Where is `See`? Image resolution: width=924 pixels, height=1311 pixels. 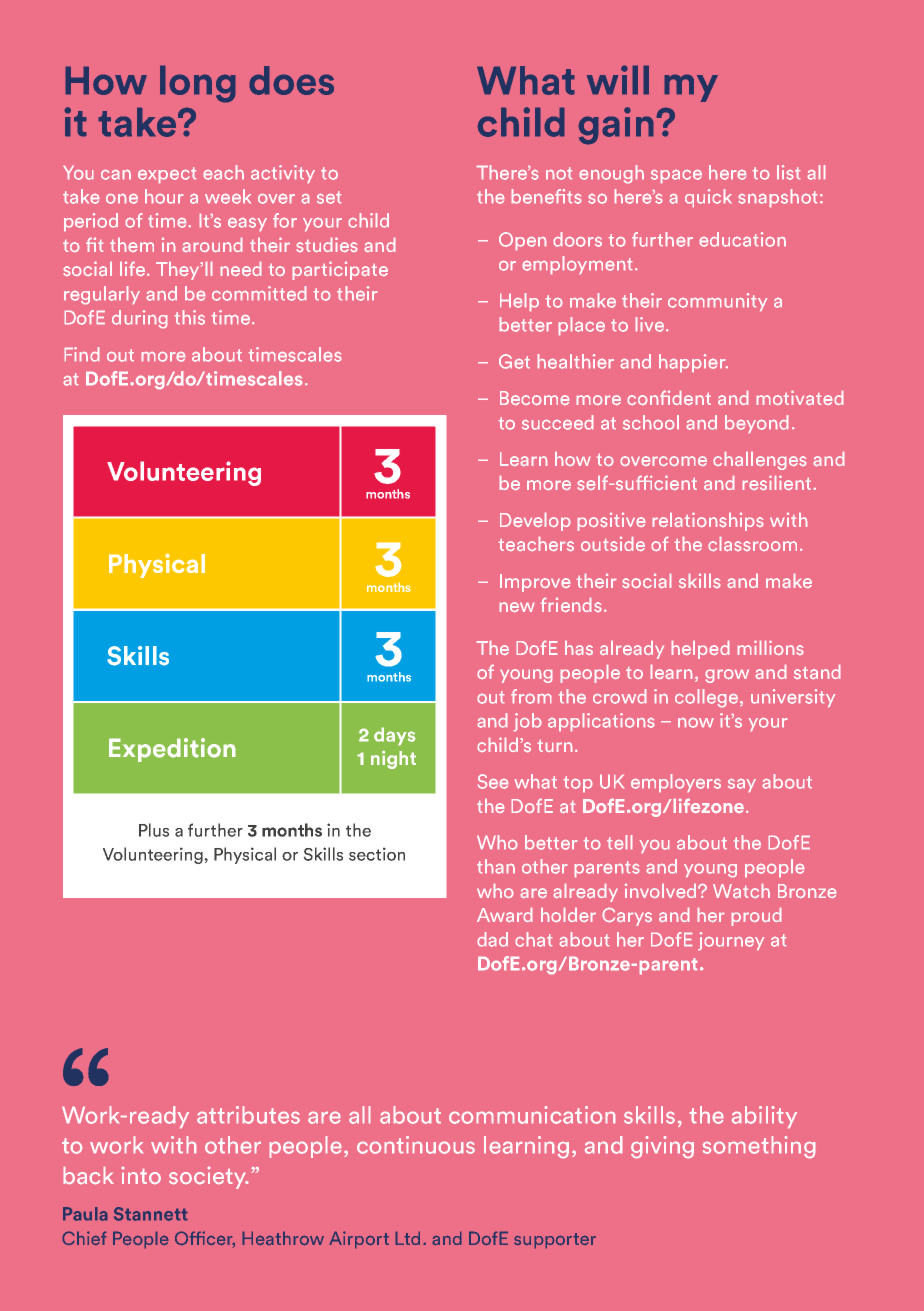 See is located at coordinates (493, 781).
